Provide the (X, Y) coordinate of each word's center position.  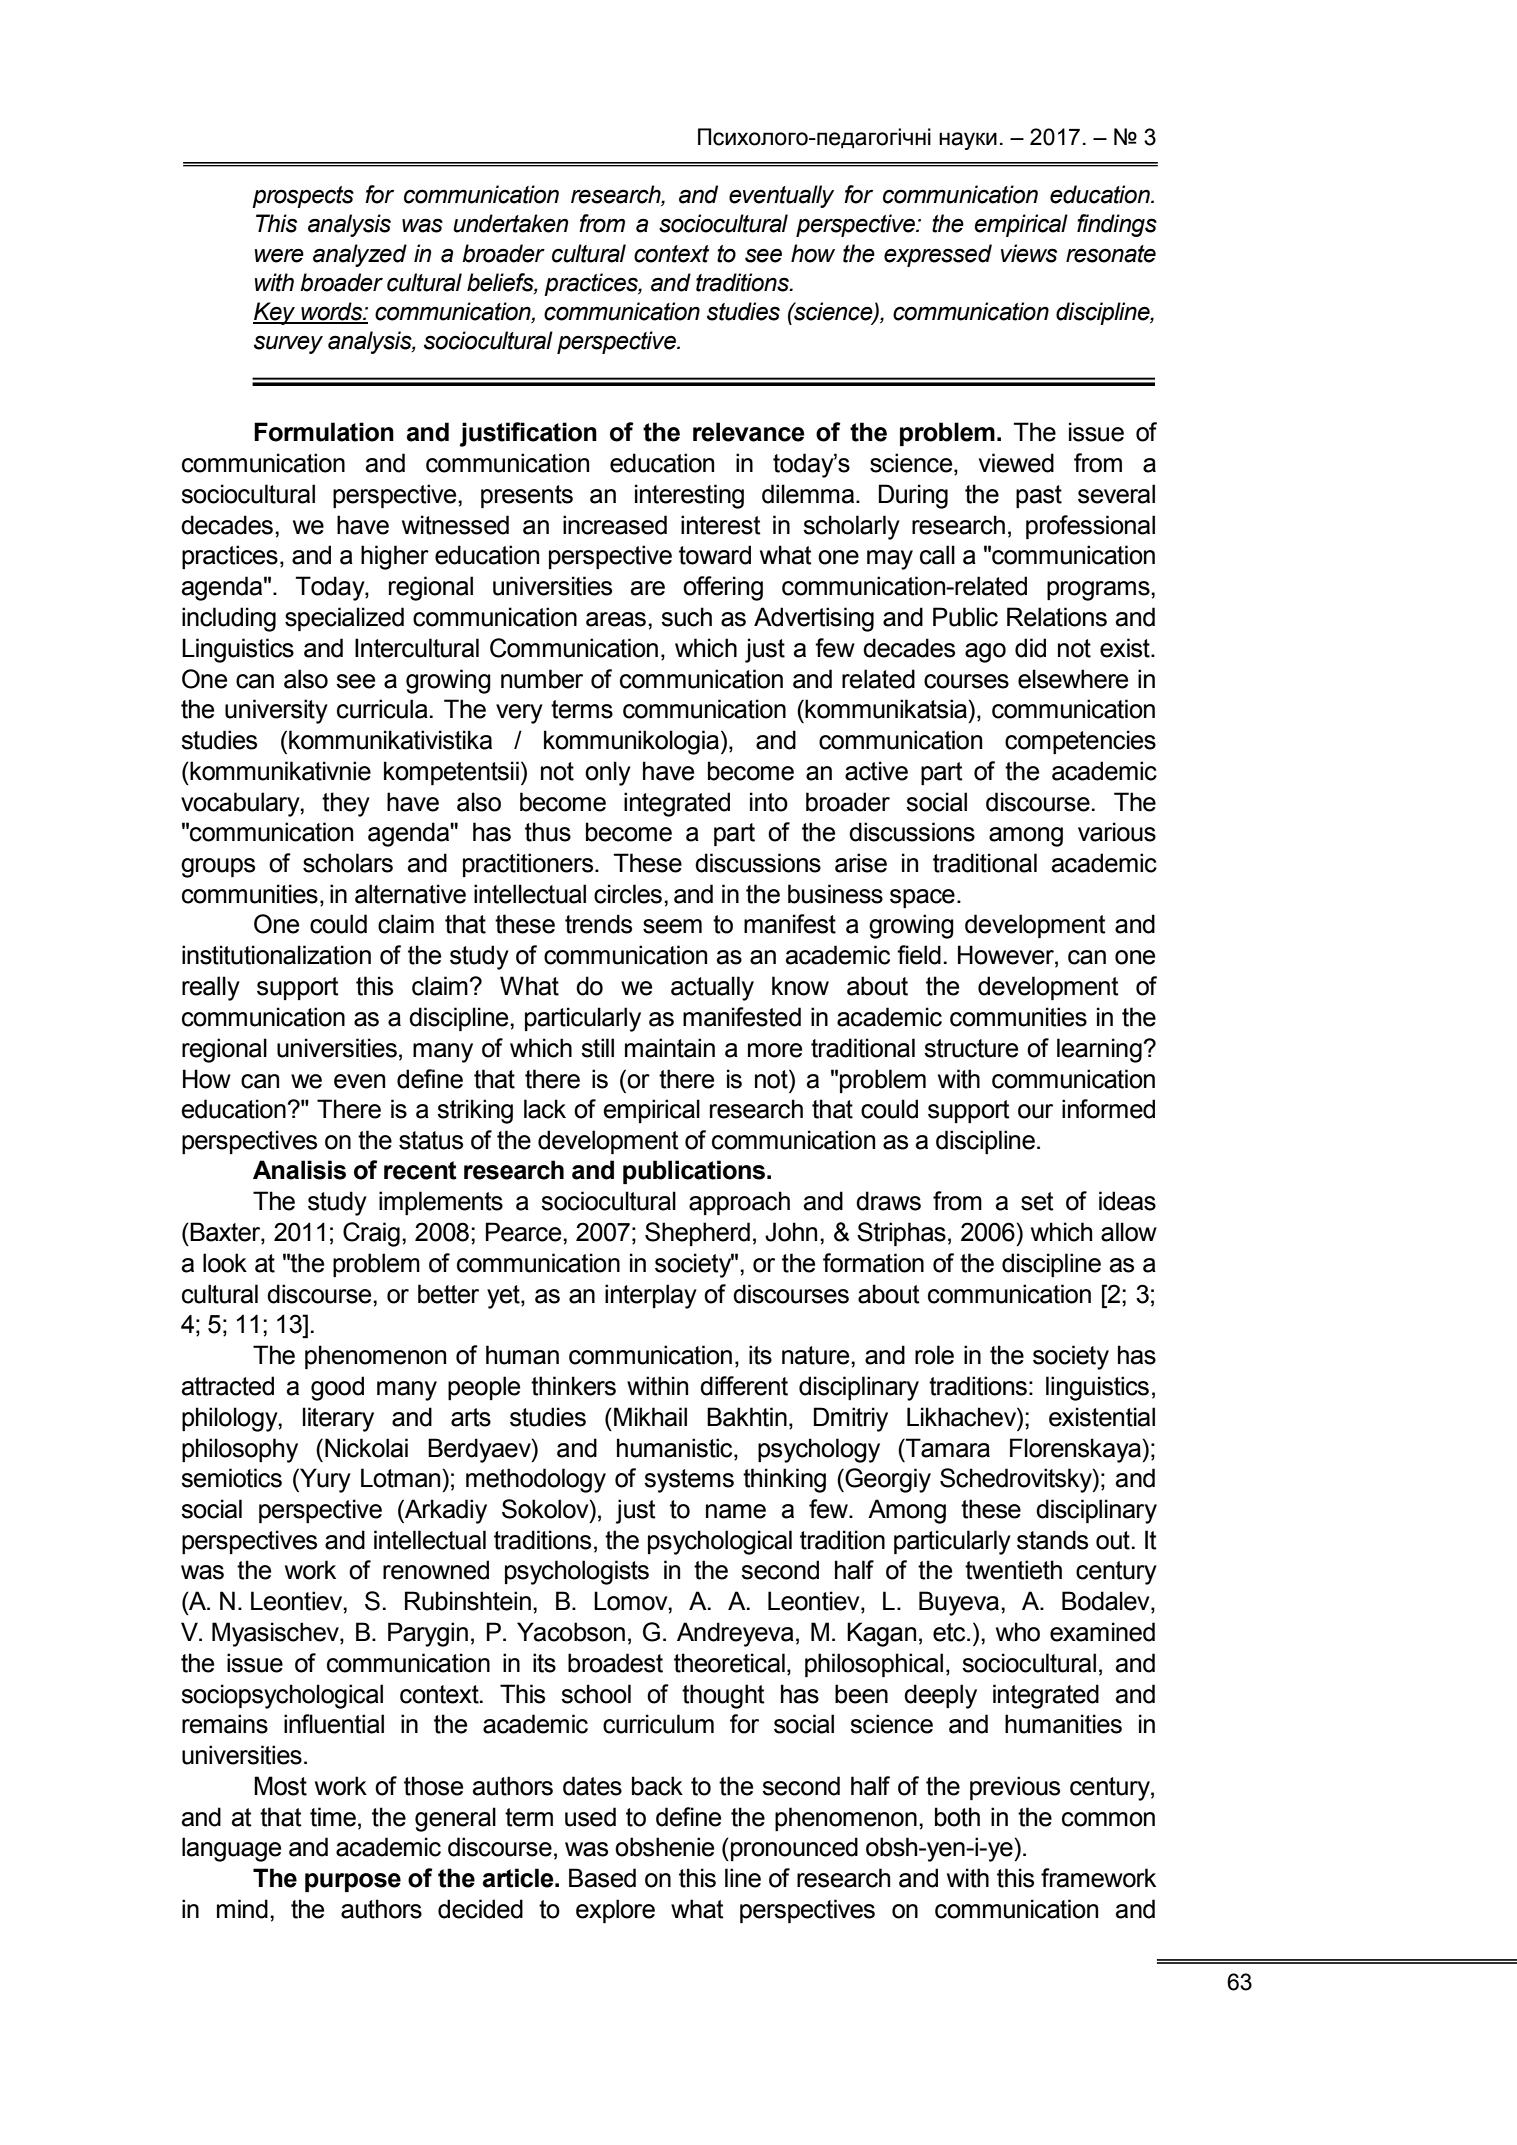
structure (971, 1048)
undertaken (510, 223)
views (1029, 253)
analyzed (360, 255)
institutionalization (276, 955)
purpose (353, 1882)
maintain (670, 1048)
